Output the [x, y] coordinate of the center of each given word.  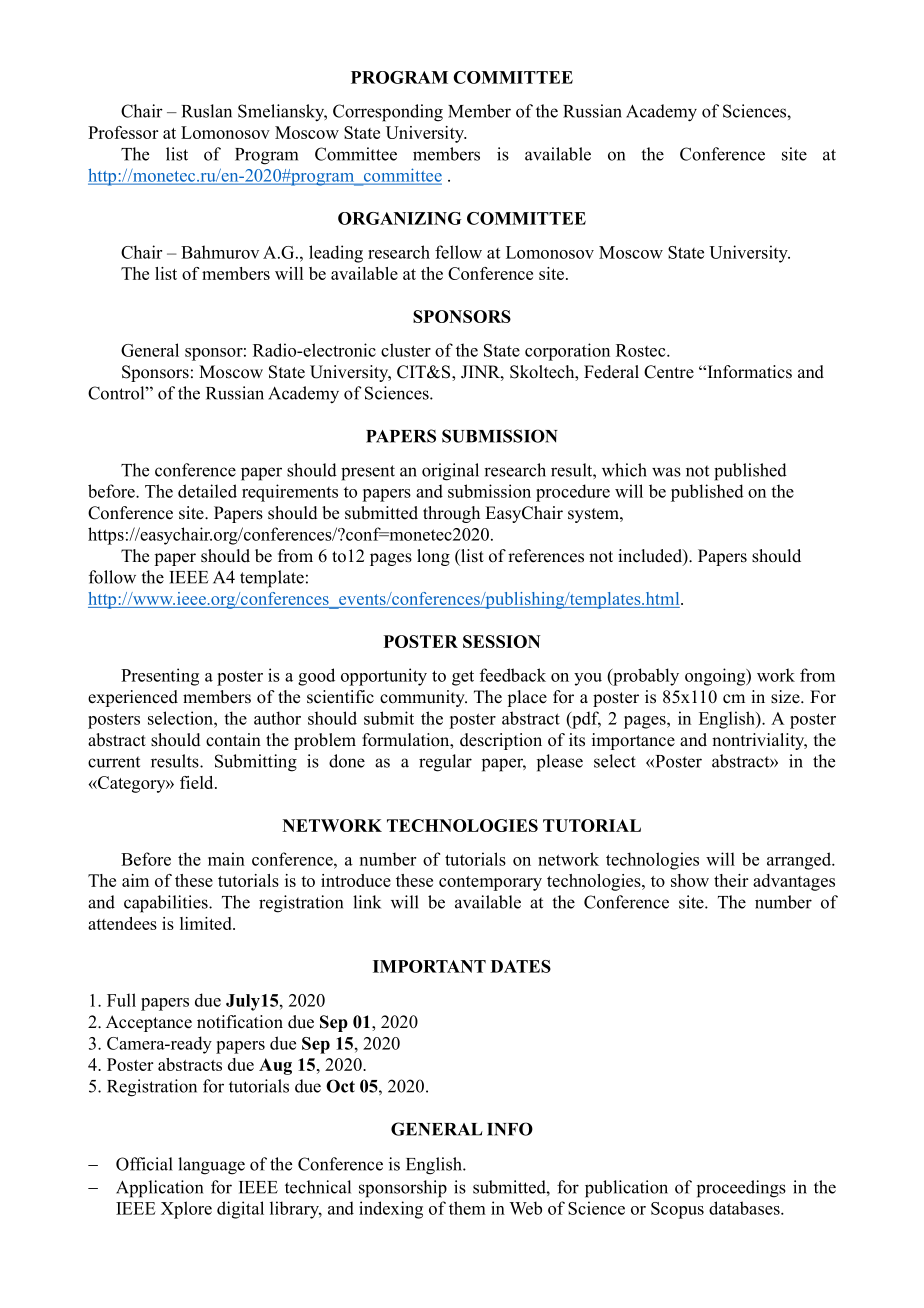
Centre [669, 372]
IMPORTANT [429, 966]
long [433, 557]
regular [445, 763]
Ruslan [207, 111]
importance [633, 741]
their [731, 880]
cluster [406, 350]
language [211, 1166]
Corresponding [388, 113]
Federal [611, 372]
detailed [207, 491]
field [198, 782]
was [666, 472]
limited [207, 923]
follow [112, 577]
